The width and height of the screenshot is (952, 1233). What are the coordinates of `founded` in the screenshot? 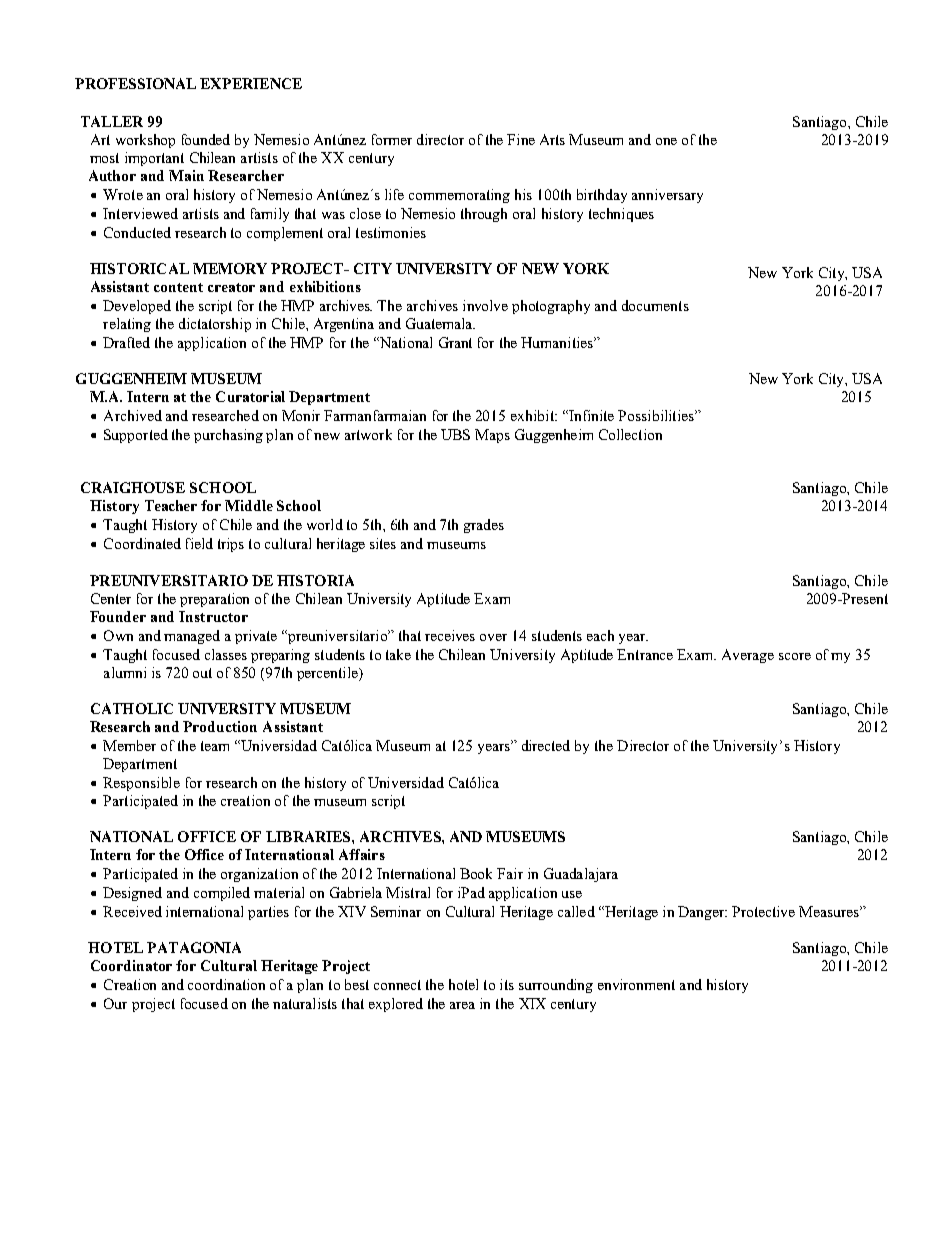 It's located at (206, 139).
